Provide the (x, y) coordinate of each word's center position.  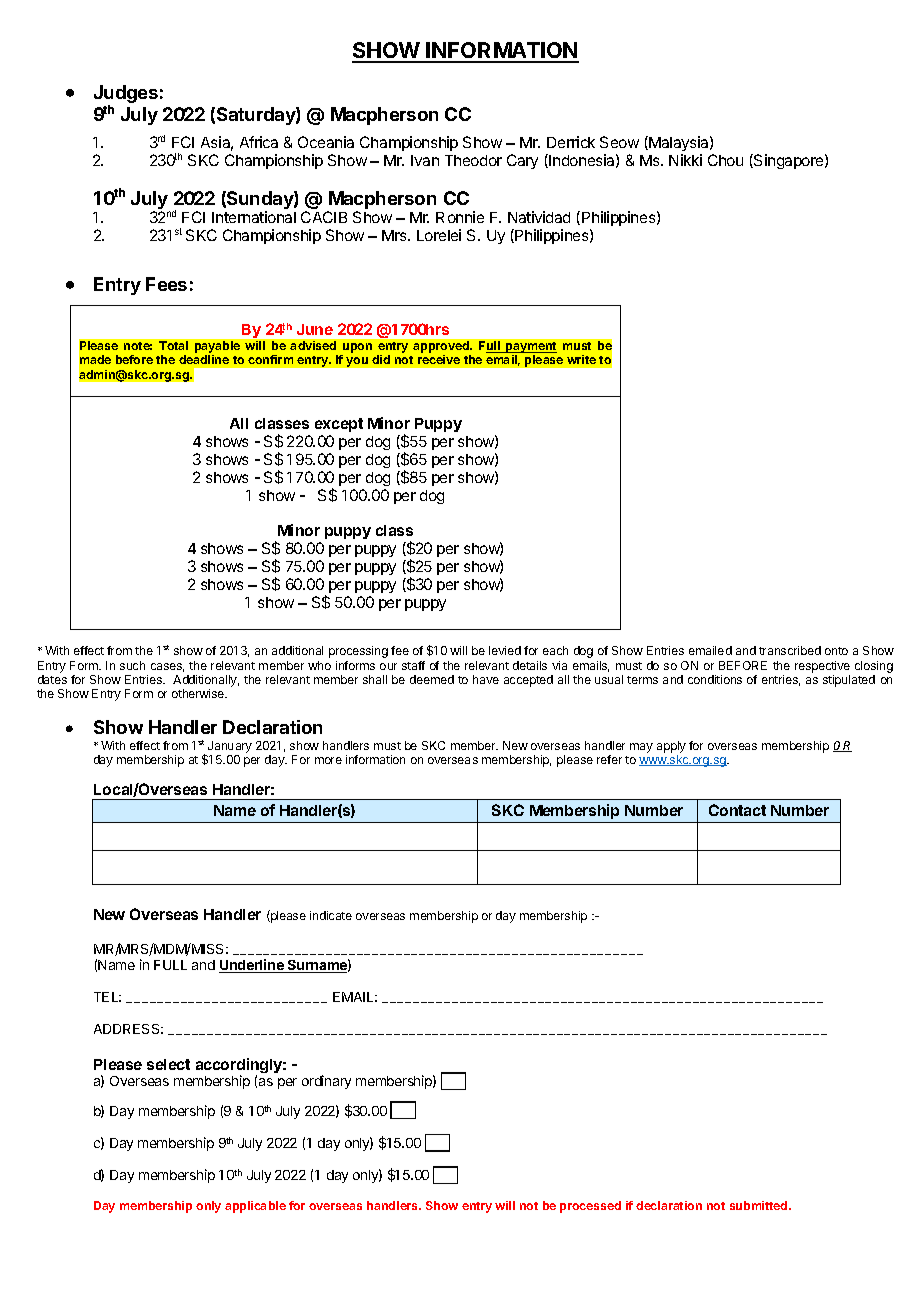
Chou (725, 160)
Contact (737, 810)
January (230, 747)
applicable (255, 1207)
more (328, 760)
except (339, 425)
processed (590, 1207)
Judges (126, 95)
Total (173, 345)
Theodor (473, 160)
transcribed (790, 650)
